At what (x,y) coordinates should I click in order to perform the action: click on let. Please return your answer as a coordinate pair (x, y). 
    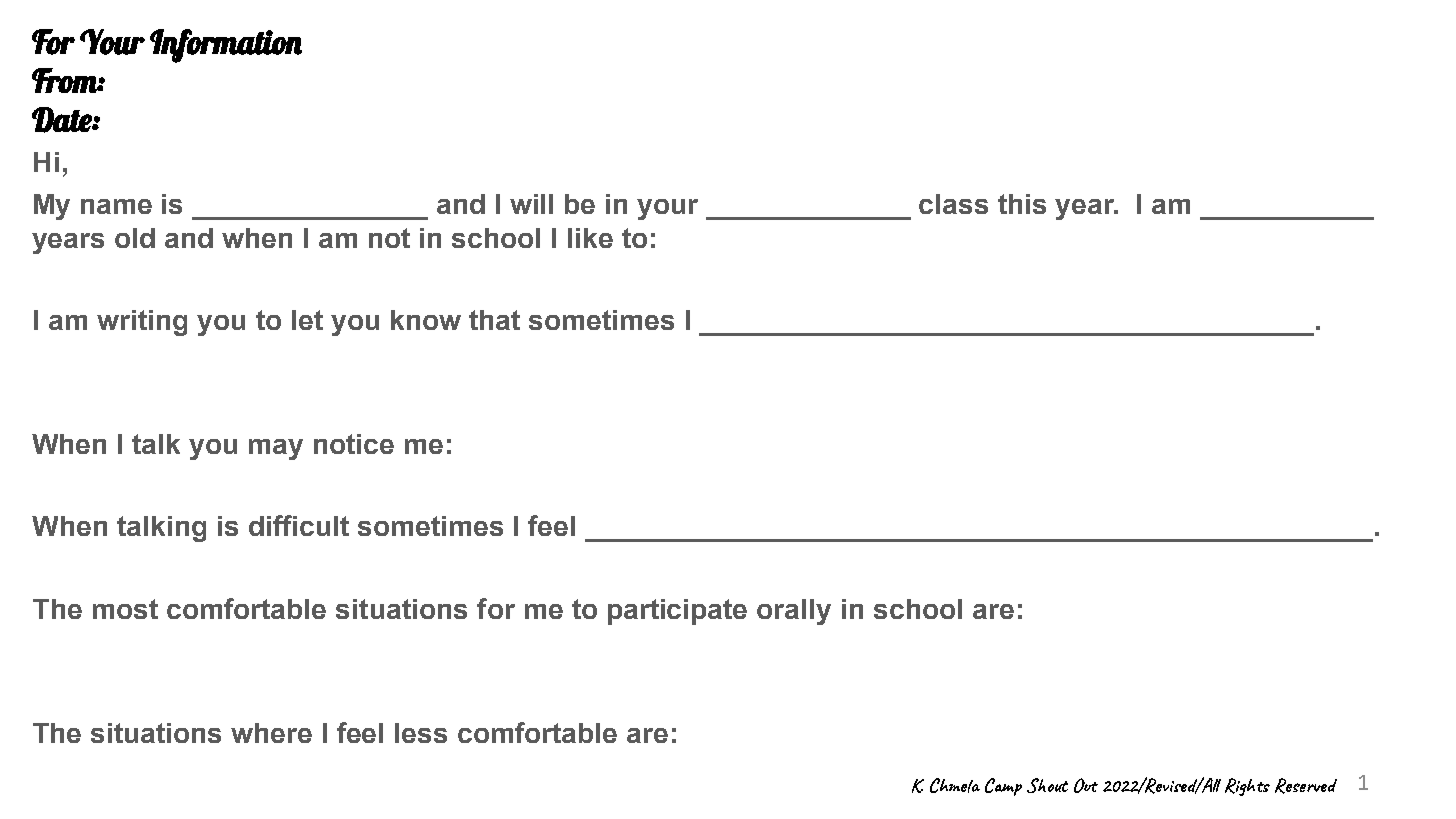
    Looking at the image, I should click on (307, 320).
